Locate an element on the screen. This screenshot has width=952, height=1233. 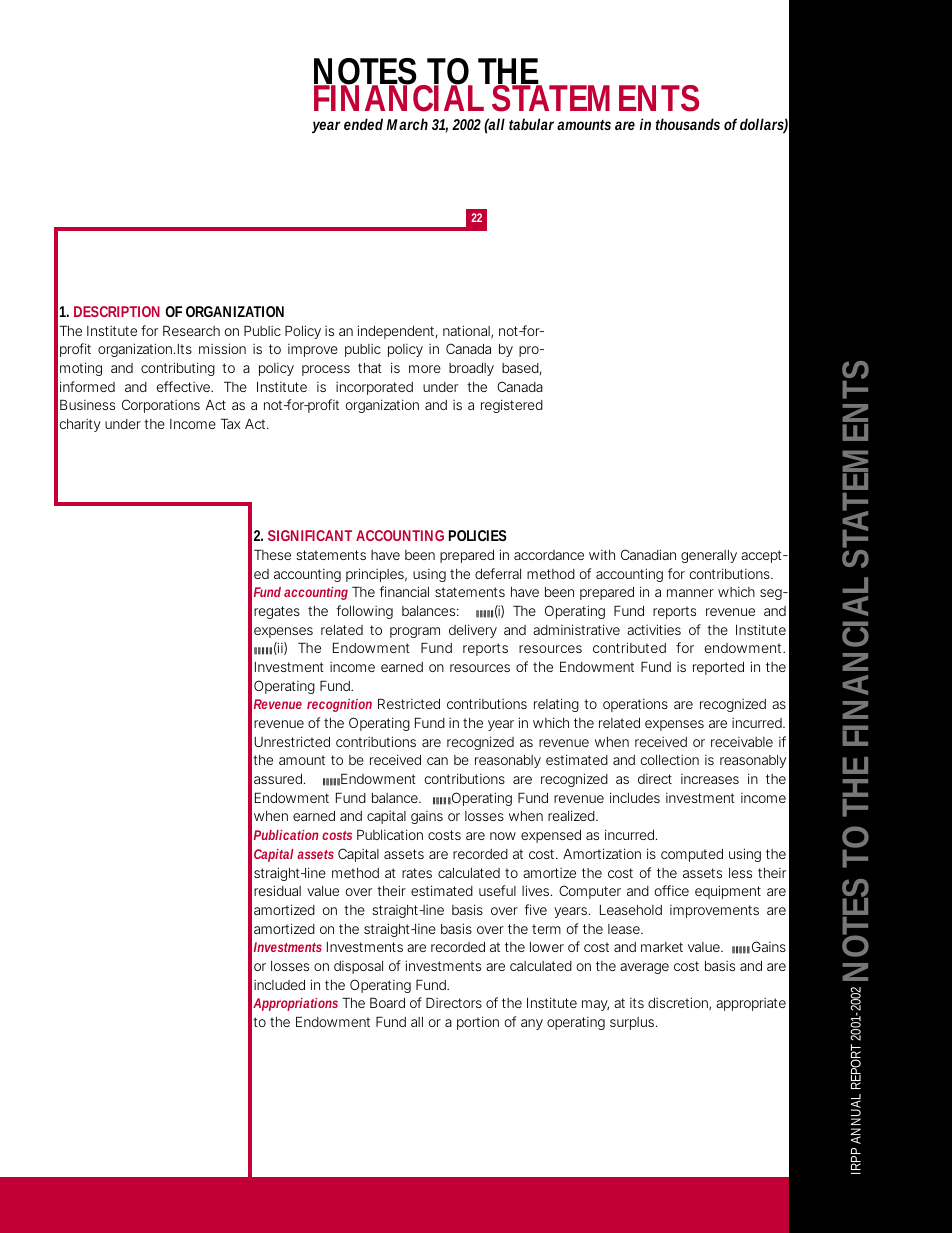
included is located at coordinates (279, 985).
